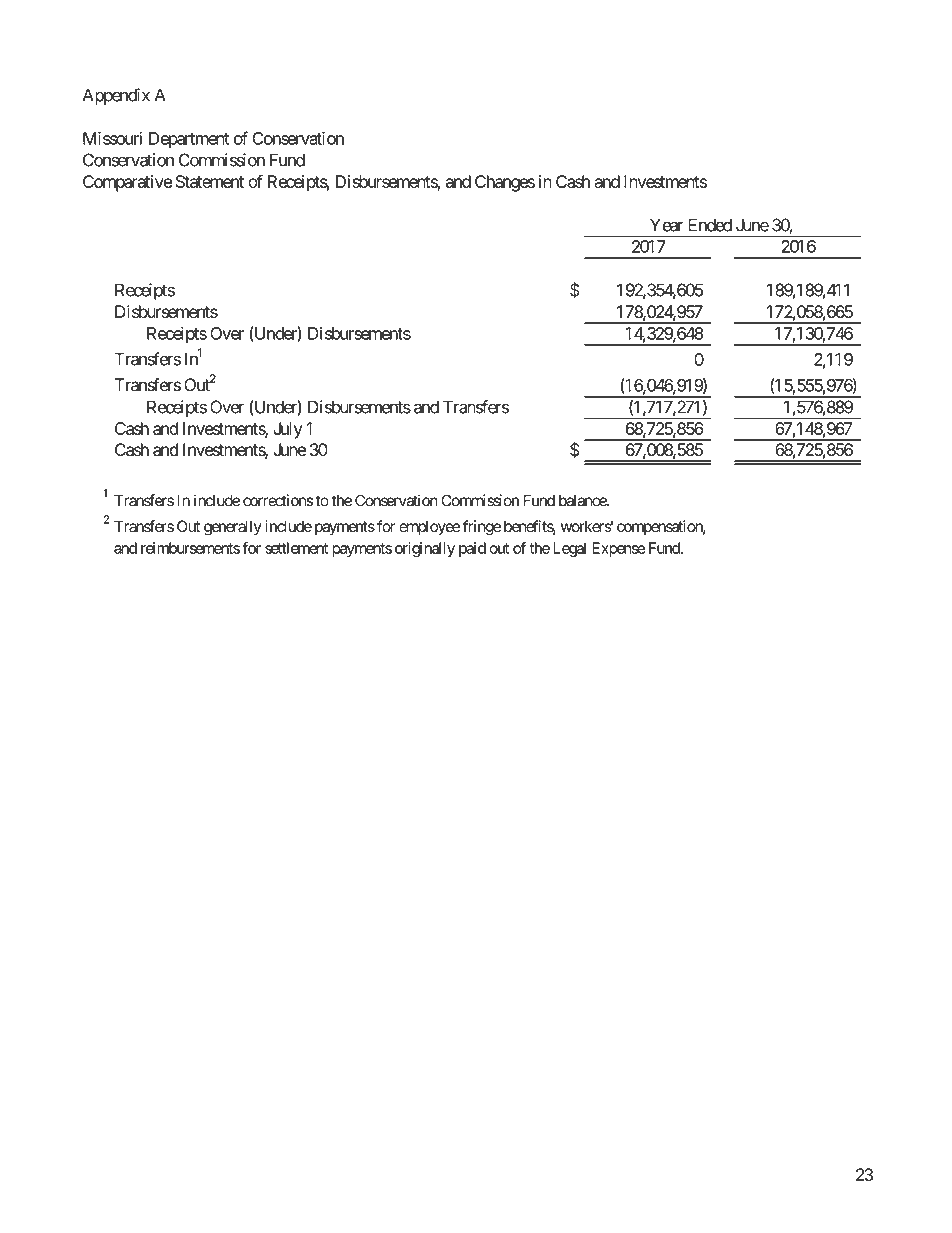 This document has height=1233, width=952. Describe the element at coordinates (189, 140) in the document. I see `Department` at that location.
